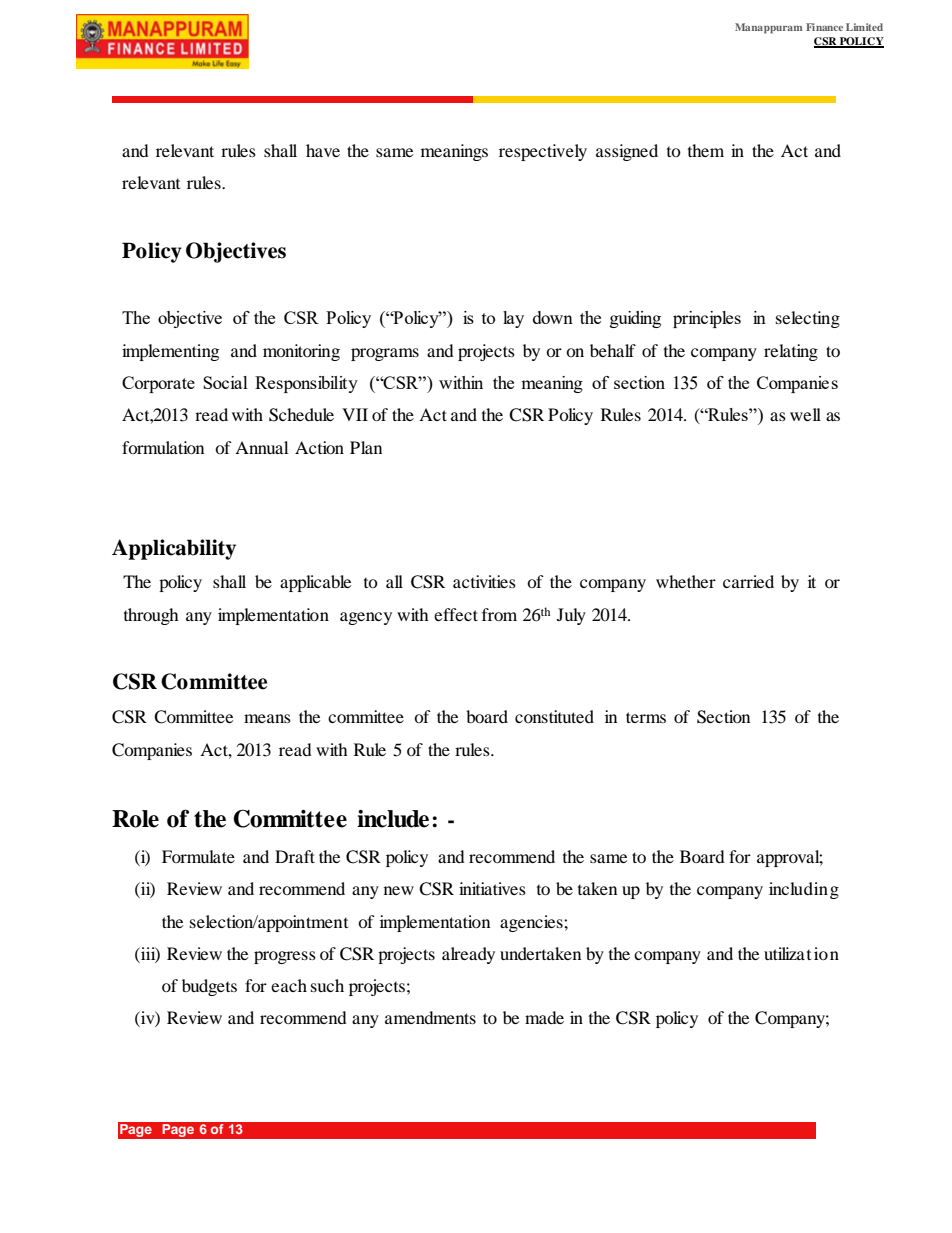  I want to click on have, so click(323, 150).
